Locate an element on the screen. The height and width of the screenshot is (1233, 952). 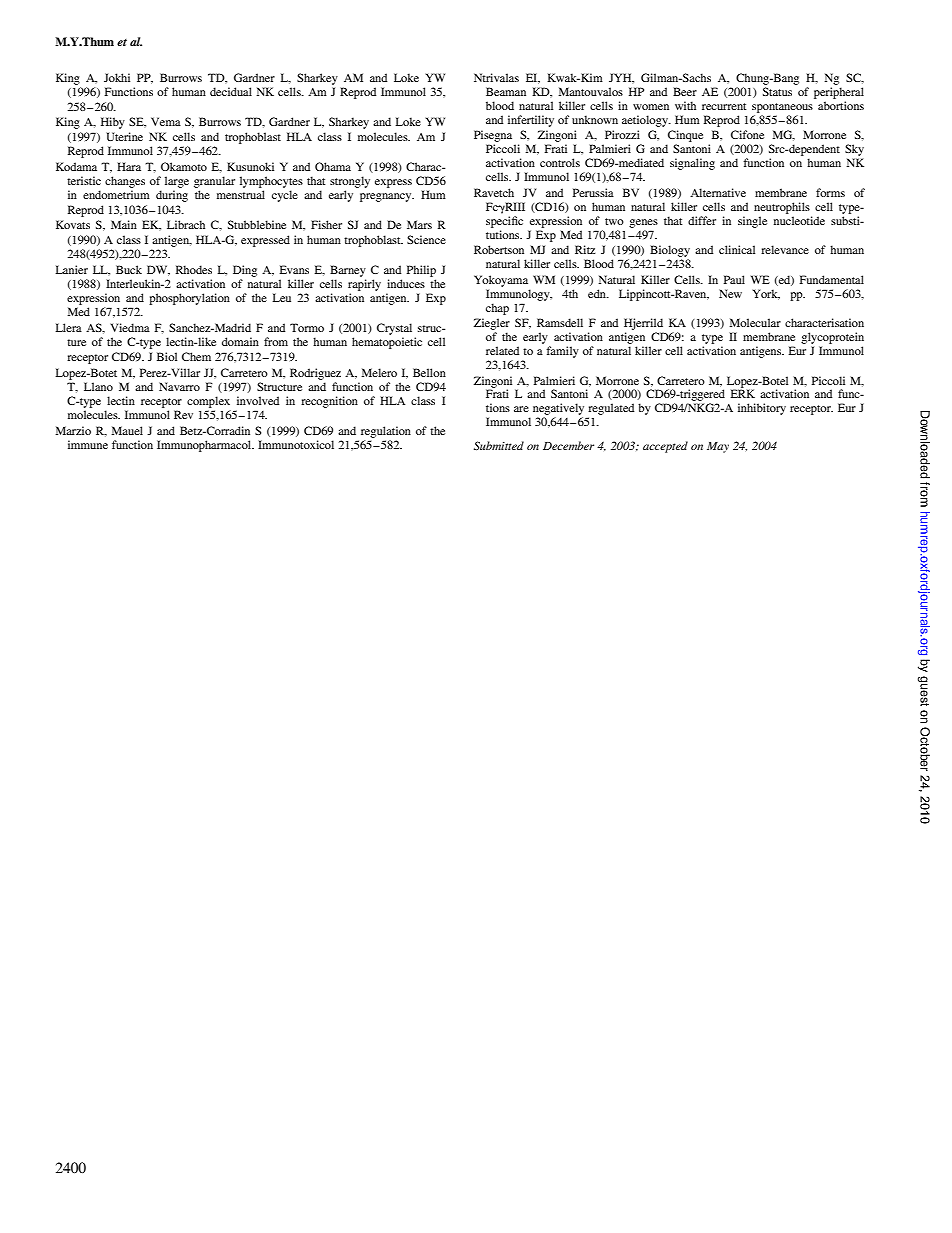
Submitted is located at coordinates (499, 445).
